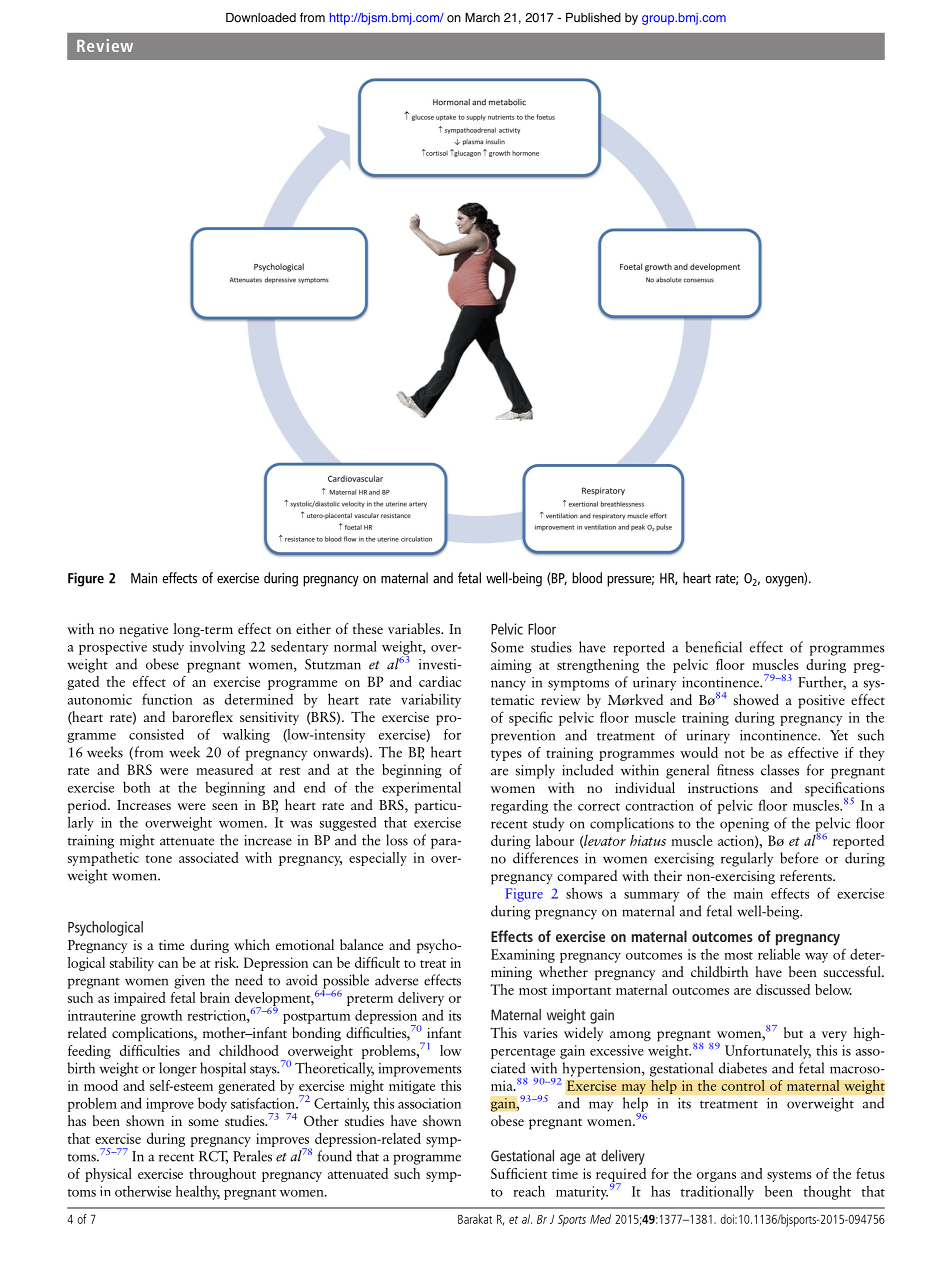 This screenshot has width=952, height=1270. Describe the element at coordinates (482, 17) in the screenshot. I see `March` at that location.
